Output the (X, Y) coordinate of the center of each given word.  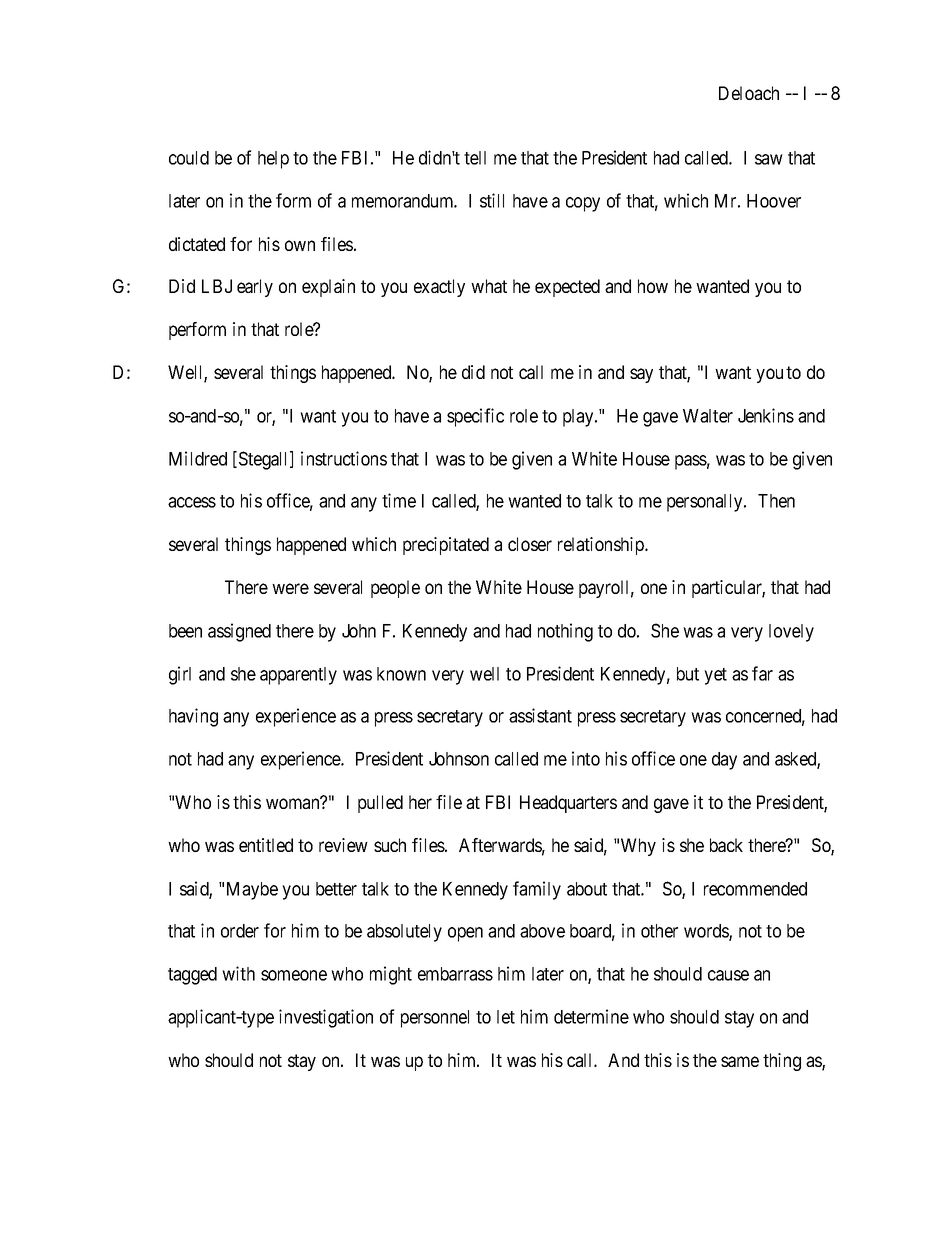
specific (475, 417)
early (255, 288)
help (273, 160)
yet (715, 676)
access (192, 502)
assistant (540, 715)
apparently (298, 676)
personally (706, 503)
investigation (326, 1018)
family (537, 890)
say (641, 375)
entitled (266, 845)
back (726, 845)
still (492, 200)
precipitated (446, 546)
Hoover (774, 201)
